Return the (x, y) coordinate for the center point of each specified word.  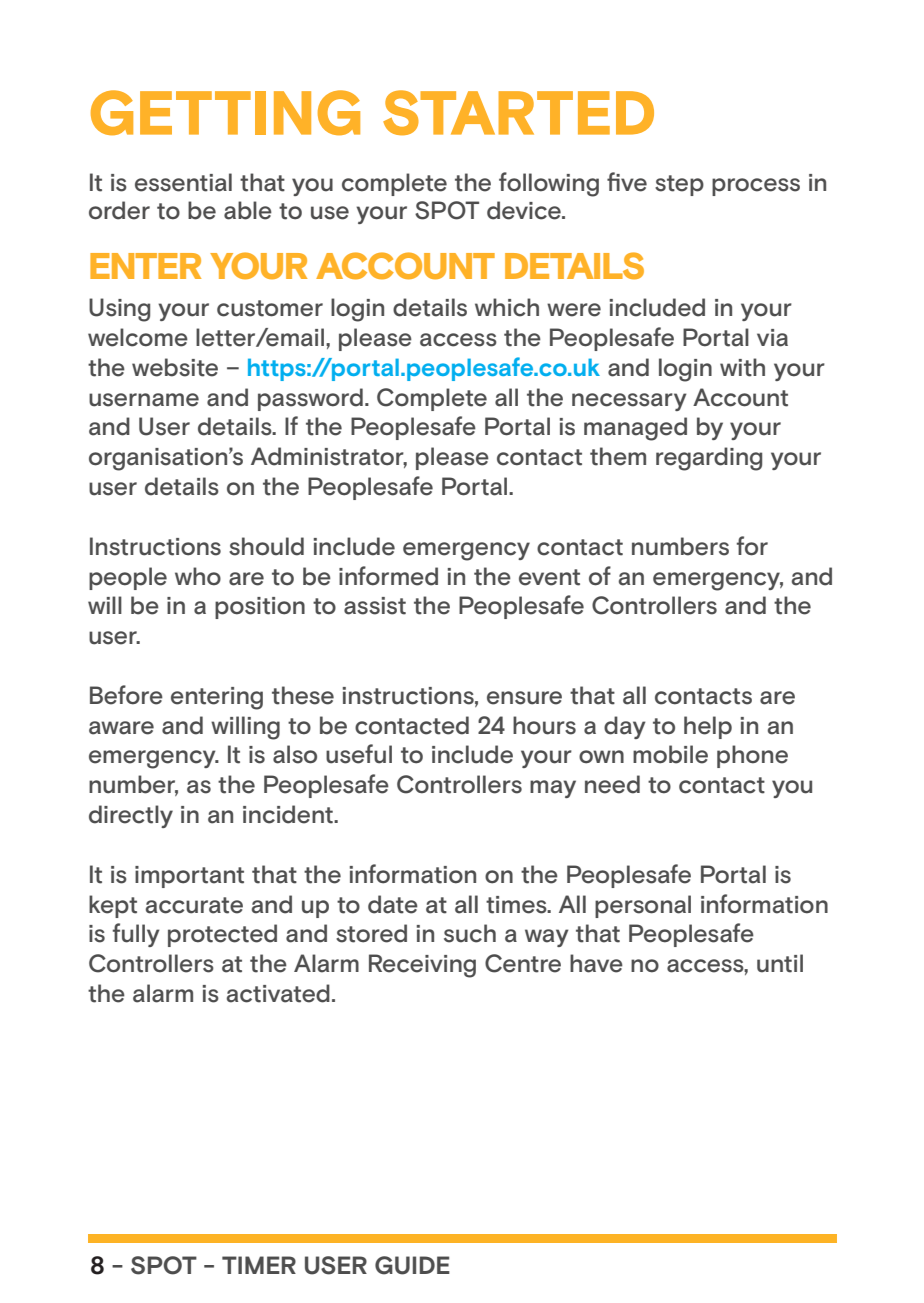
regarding (709, 459)
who (198, 576)
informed (388, 576)
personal (643, 906)
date (393, 904)
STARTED (518, 112)
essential (183, 182)
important (189, 877)
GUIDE (412, 1265)
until (780, 963)
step (679, 185)
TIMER (259, 1265)
